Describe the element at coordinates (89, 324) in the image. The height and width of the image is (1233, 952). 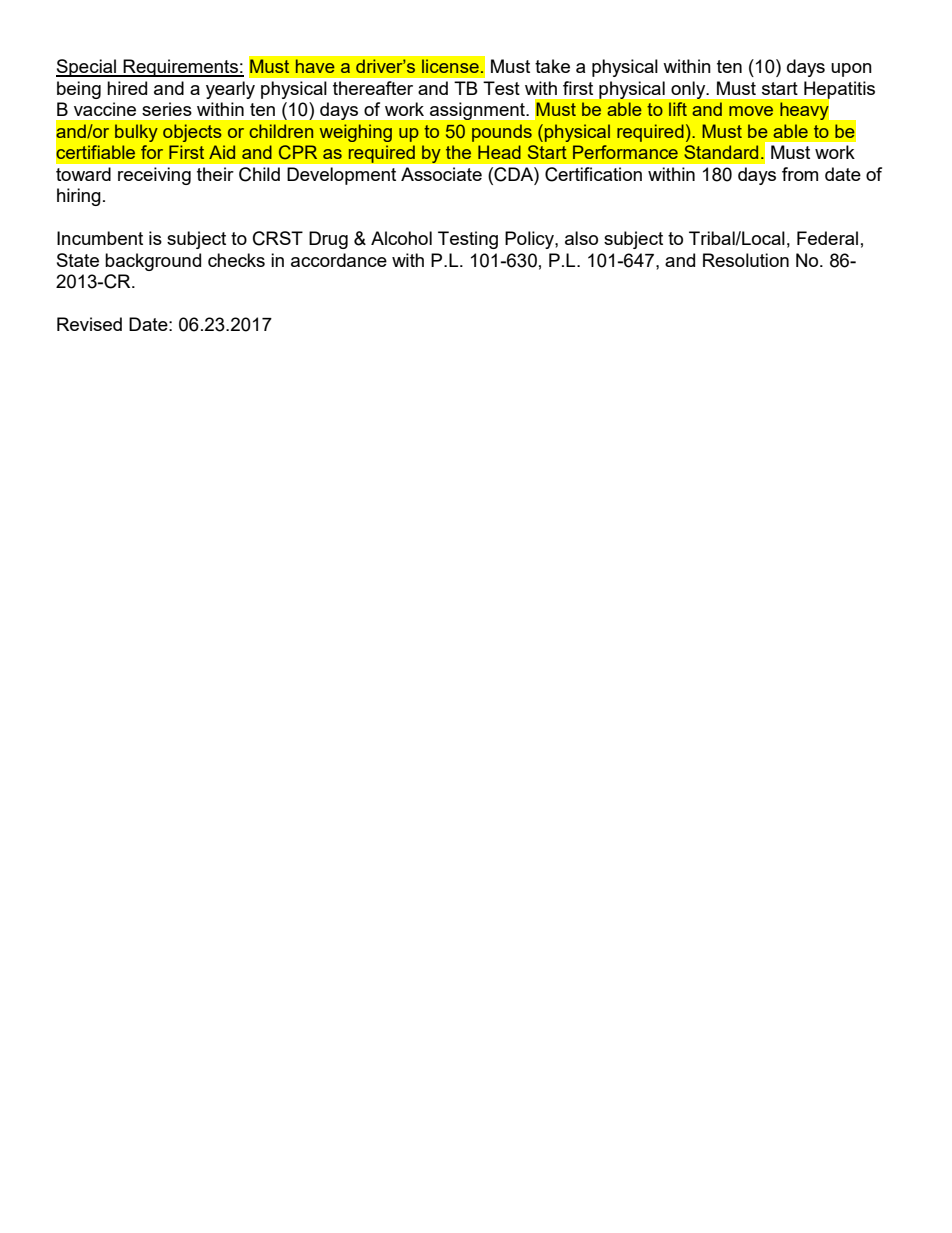
I see `Revised` at that location.
